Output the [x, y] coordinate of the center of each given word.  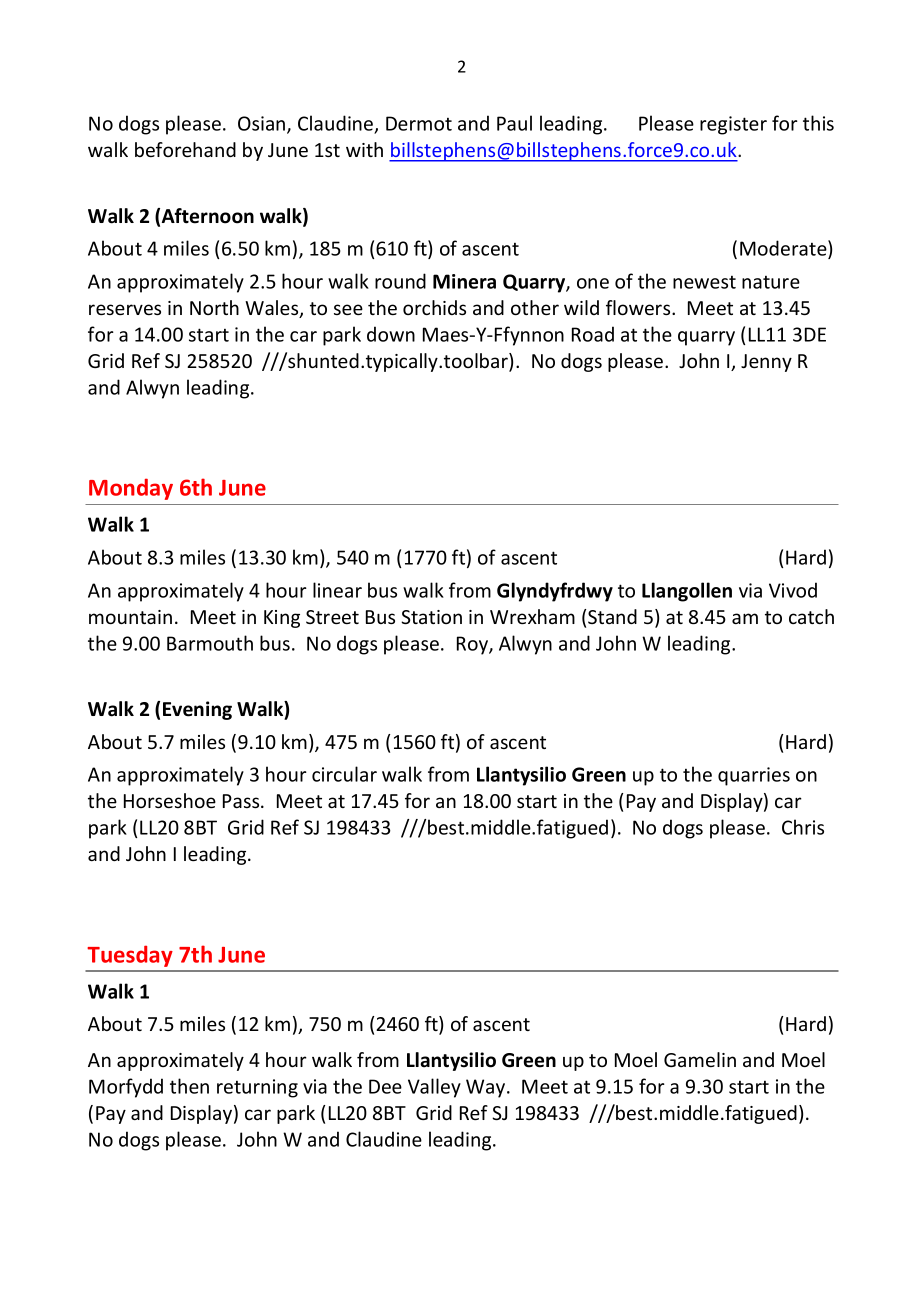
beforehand [185, 149]
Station [431, 617]
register [733, 125]
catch [811, 616]
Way [485, 1088]
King [282, 619]
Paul [514, 123]
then [189, 1086]
